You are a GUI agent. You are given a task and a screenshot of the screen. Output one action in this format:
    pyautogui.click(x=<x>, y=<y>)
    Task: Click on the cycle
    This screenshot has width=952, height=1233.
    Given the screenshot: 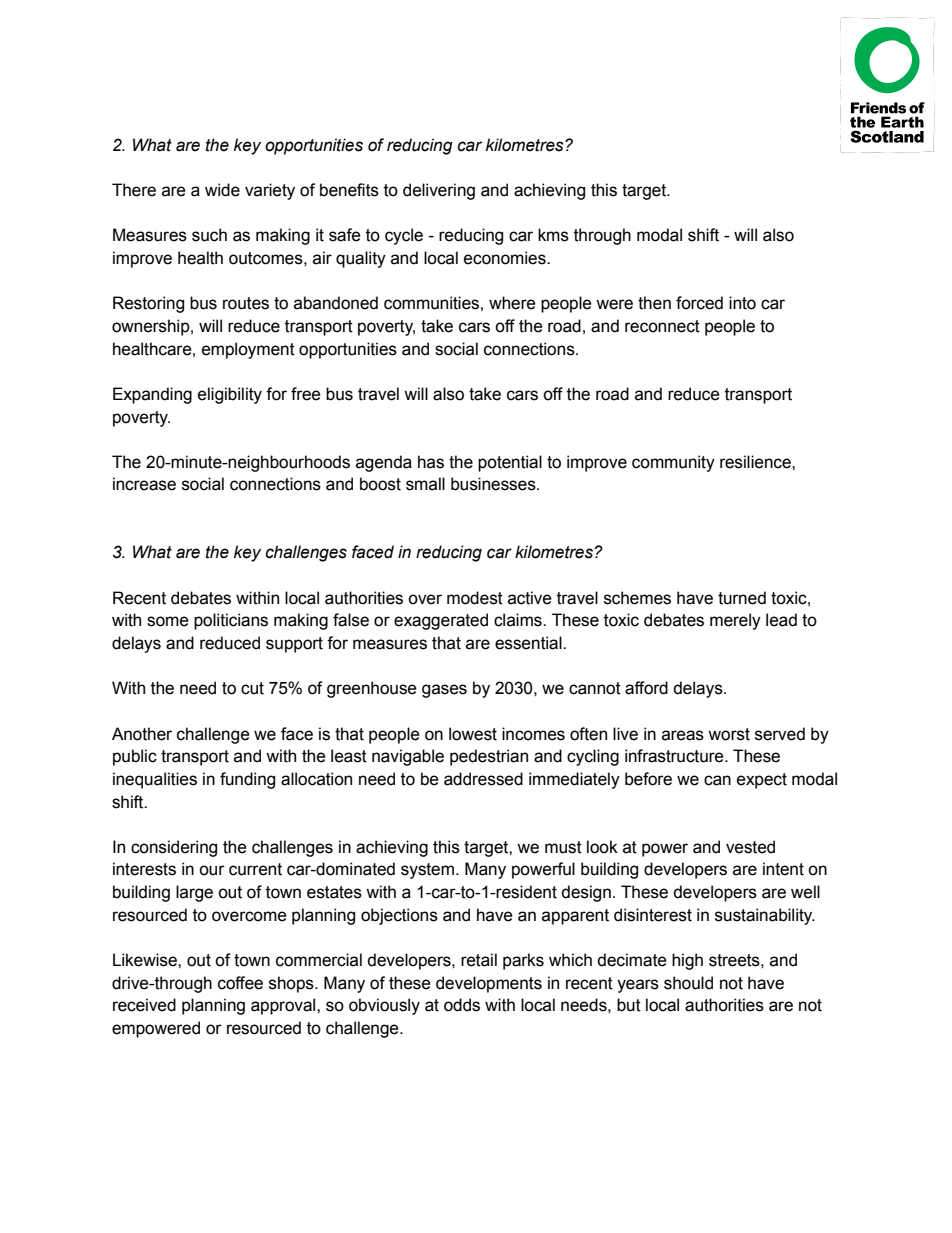 What is the action you would take?
    pyautogui.click(x=404, y=236)
